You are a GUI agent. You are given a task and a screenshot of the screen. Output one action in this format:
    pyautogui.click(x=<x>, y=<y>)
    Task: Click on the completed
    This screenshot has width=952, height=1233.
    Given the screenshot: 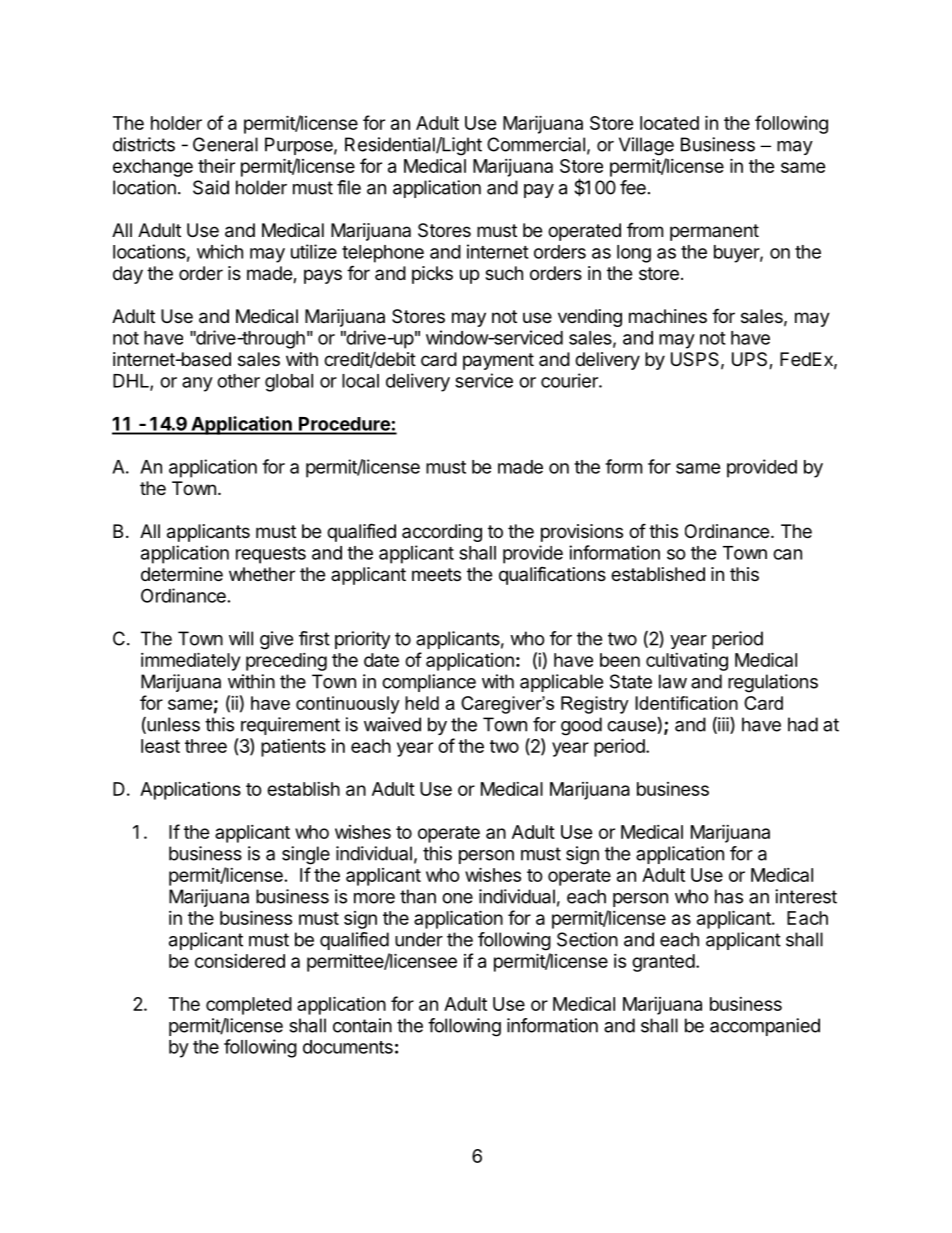 What is the action you would take?
    pyautogui.click(x=249, y=1006)
